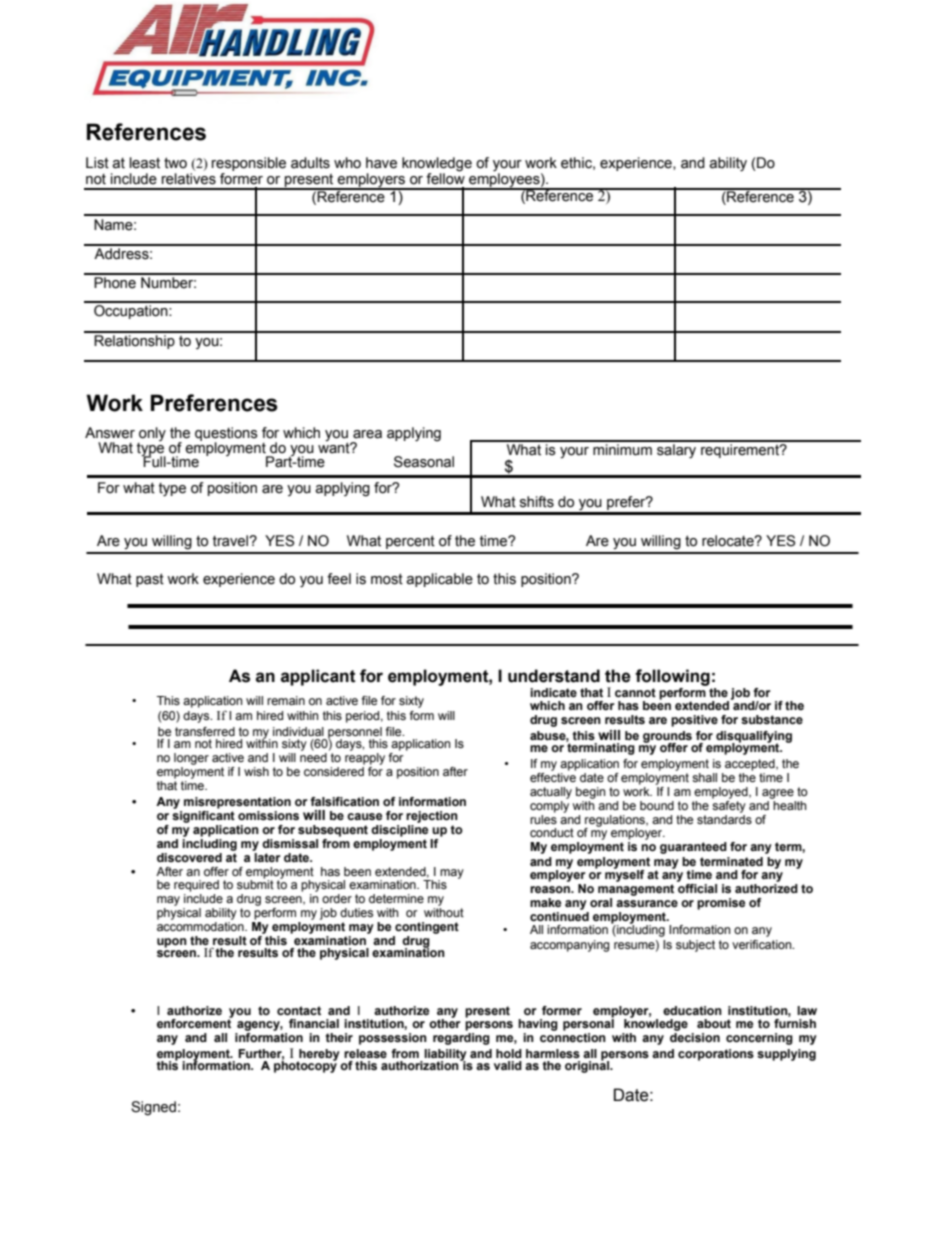 The image size is (952, 1233). I want to click on shifts, so click(537, 502).
